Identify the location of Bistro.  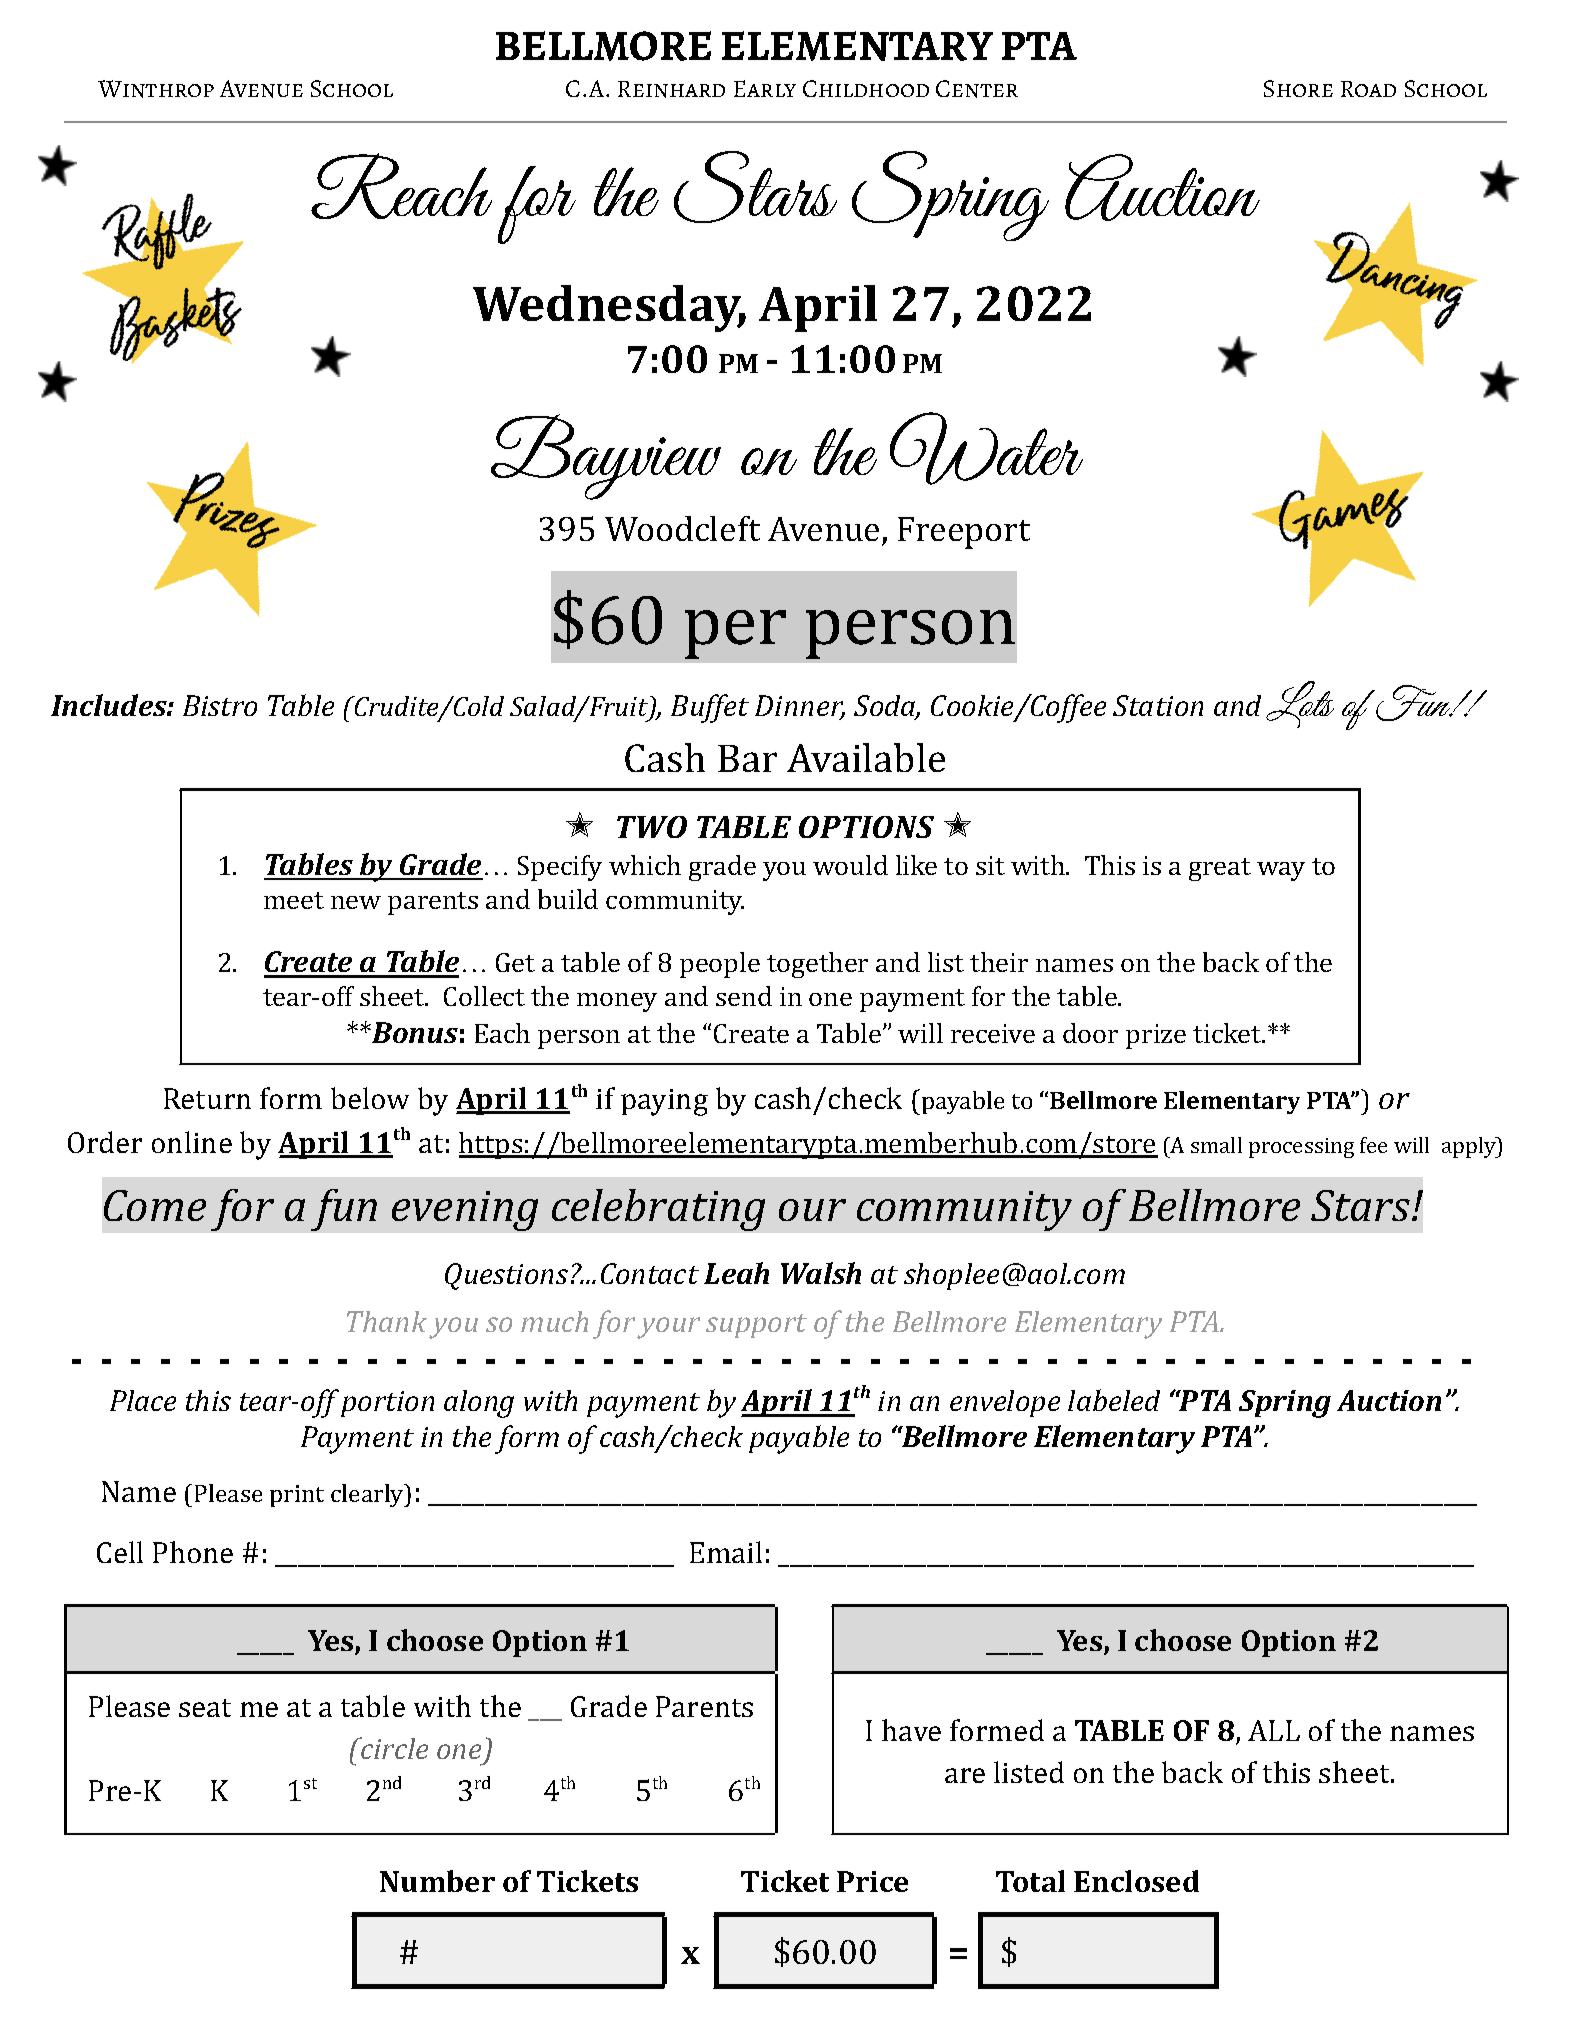
(220, 705).
